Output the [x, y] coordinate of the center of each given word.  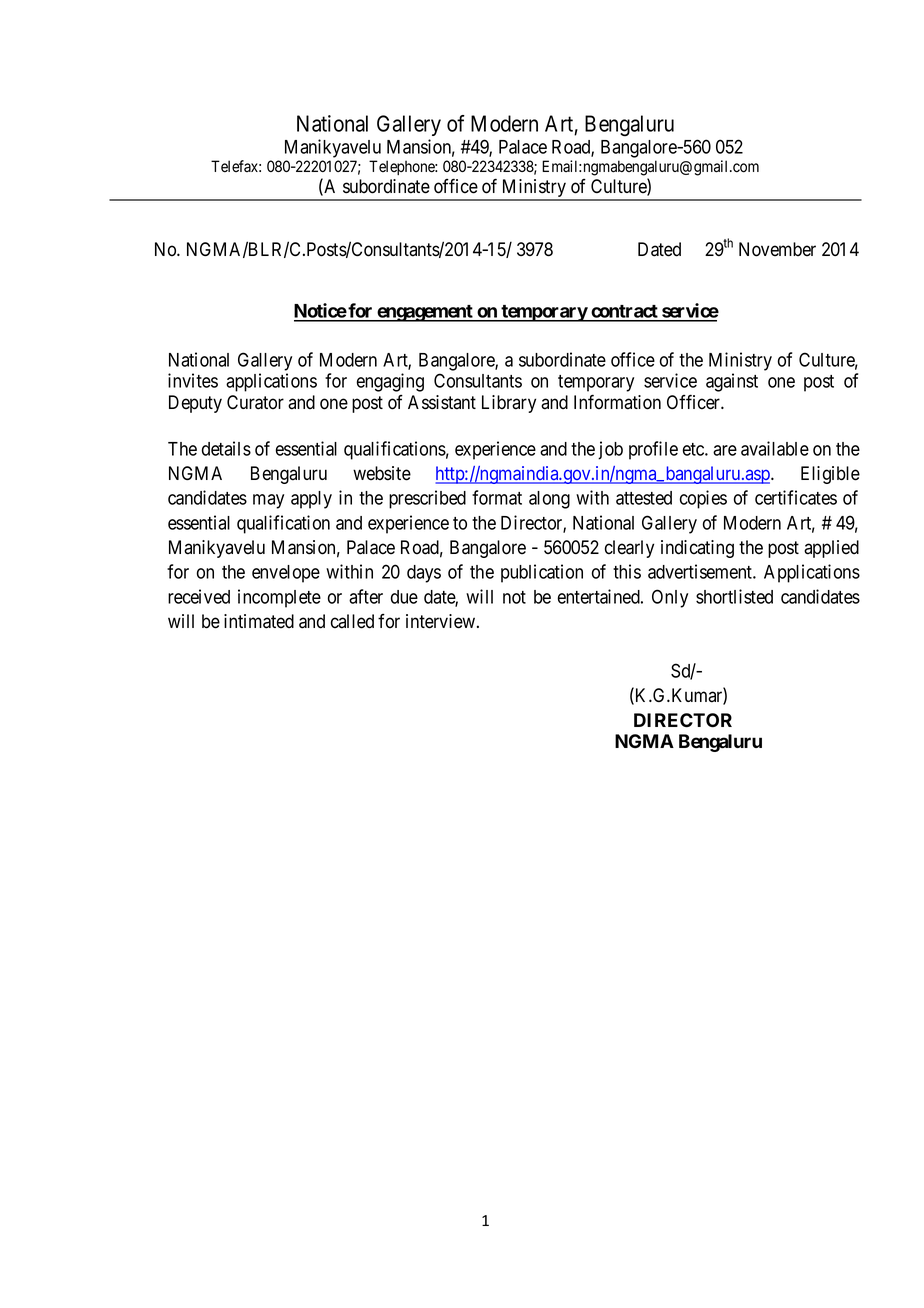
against [732, 382]
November [777, 249]
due [404, 597]
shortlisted [734, 596]
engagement [425, 313]
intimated [259, 621]
